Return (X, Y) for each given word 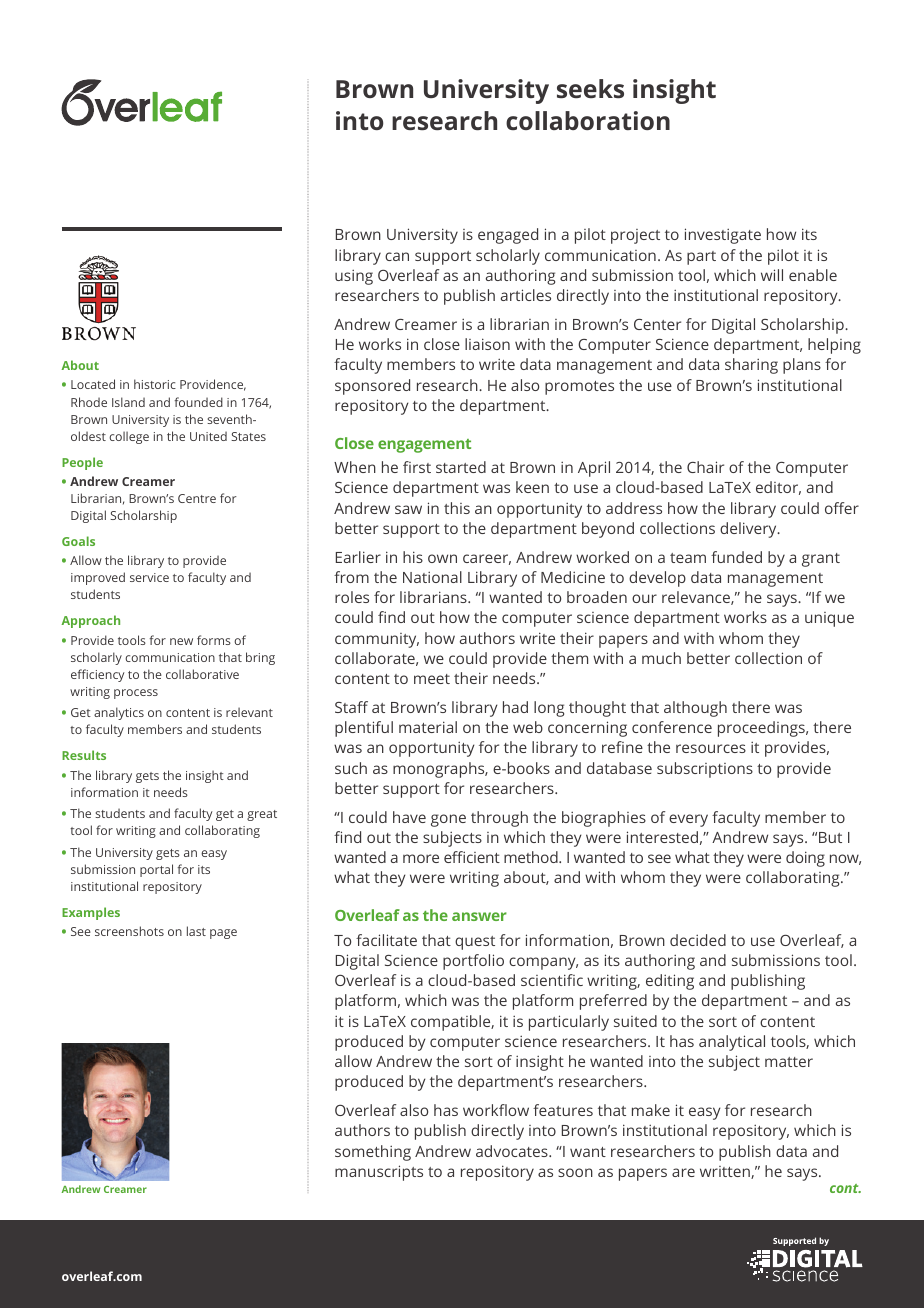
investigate (723, 236)
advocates (513, 1151)
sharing (751, 366)
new (181, 641)
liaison (487, 344)
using (354, 277)
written (726, 1172)
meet (432, 679)
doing (805, 859)
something (373, 1153)
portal (156, 870)
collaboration (588, 120)
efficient (472, 857)
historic (155, 384)
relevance (697, 598)
